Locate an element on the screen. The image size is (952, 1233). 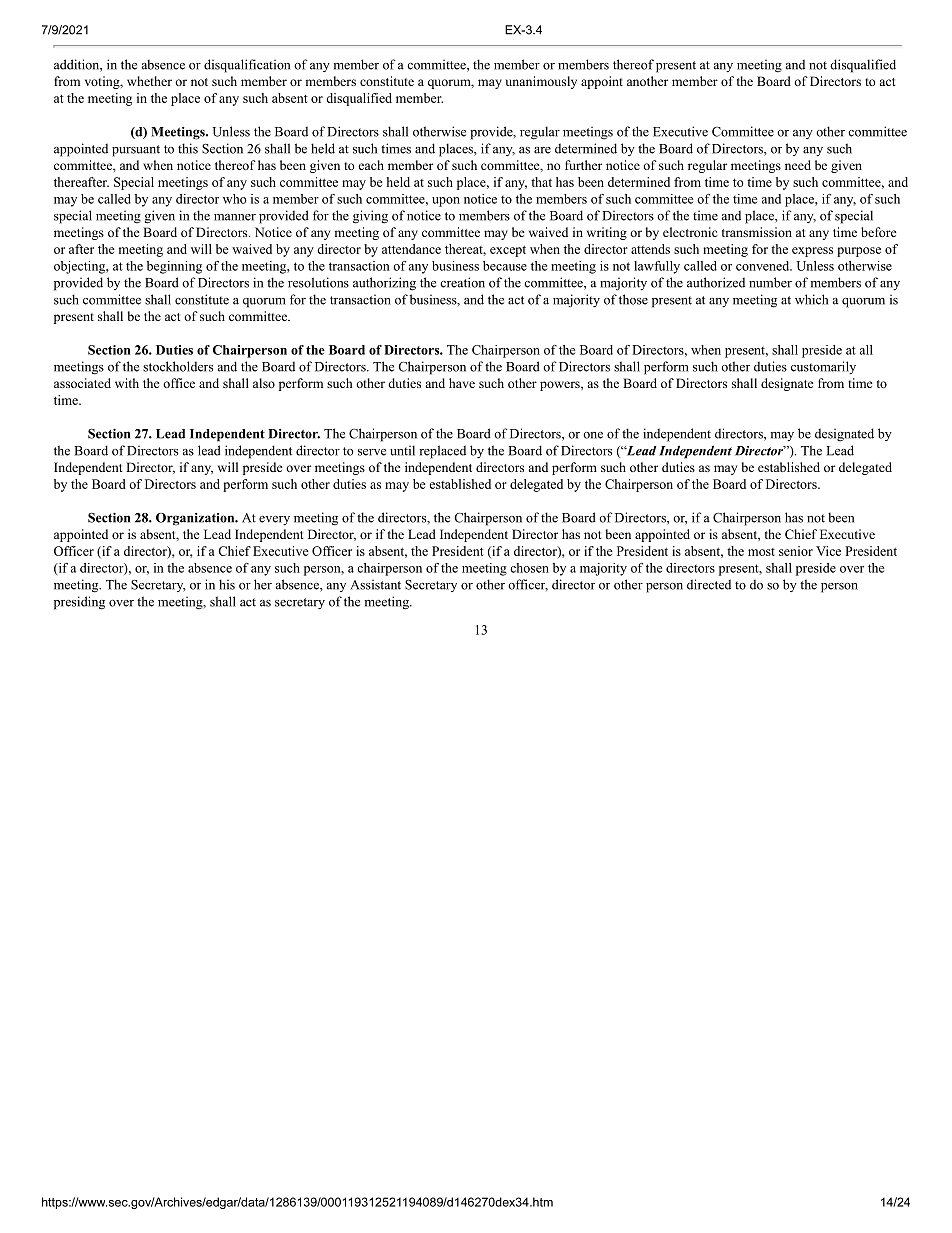
chosen is located at coordinates (529, 568).
